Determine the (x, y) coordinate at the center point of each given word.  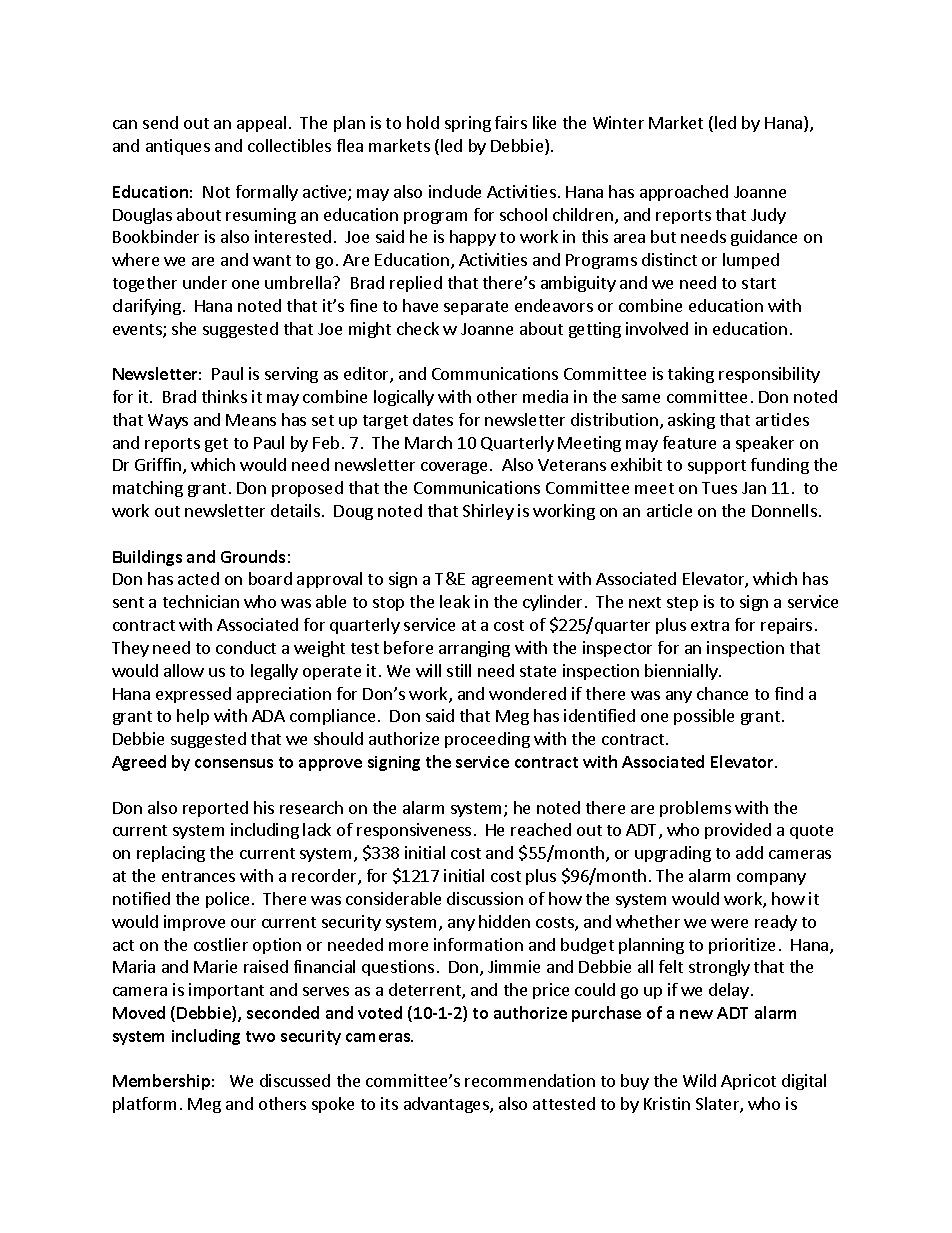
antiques (178, 147)
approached (684, 193)
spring (468, 124)
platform (144, 1105)
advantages (447, 1105)
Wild (699, 1080)
